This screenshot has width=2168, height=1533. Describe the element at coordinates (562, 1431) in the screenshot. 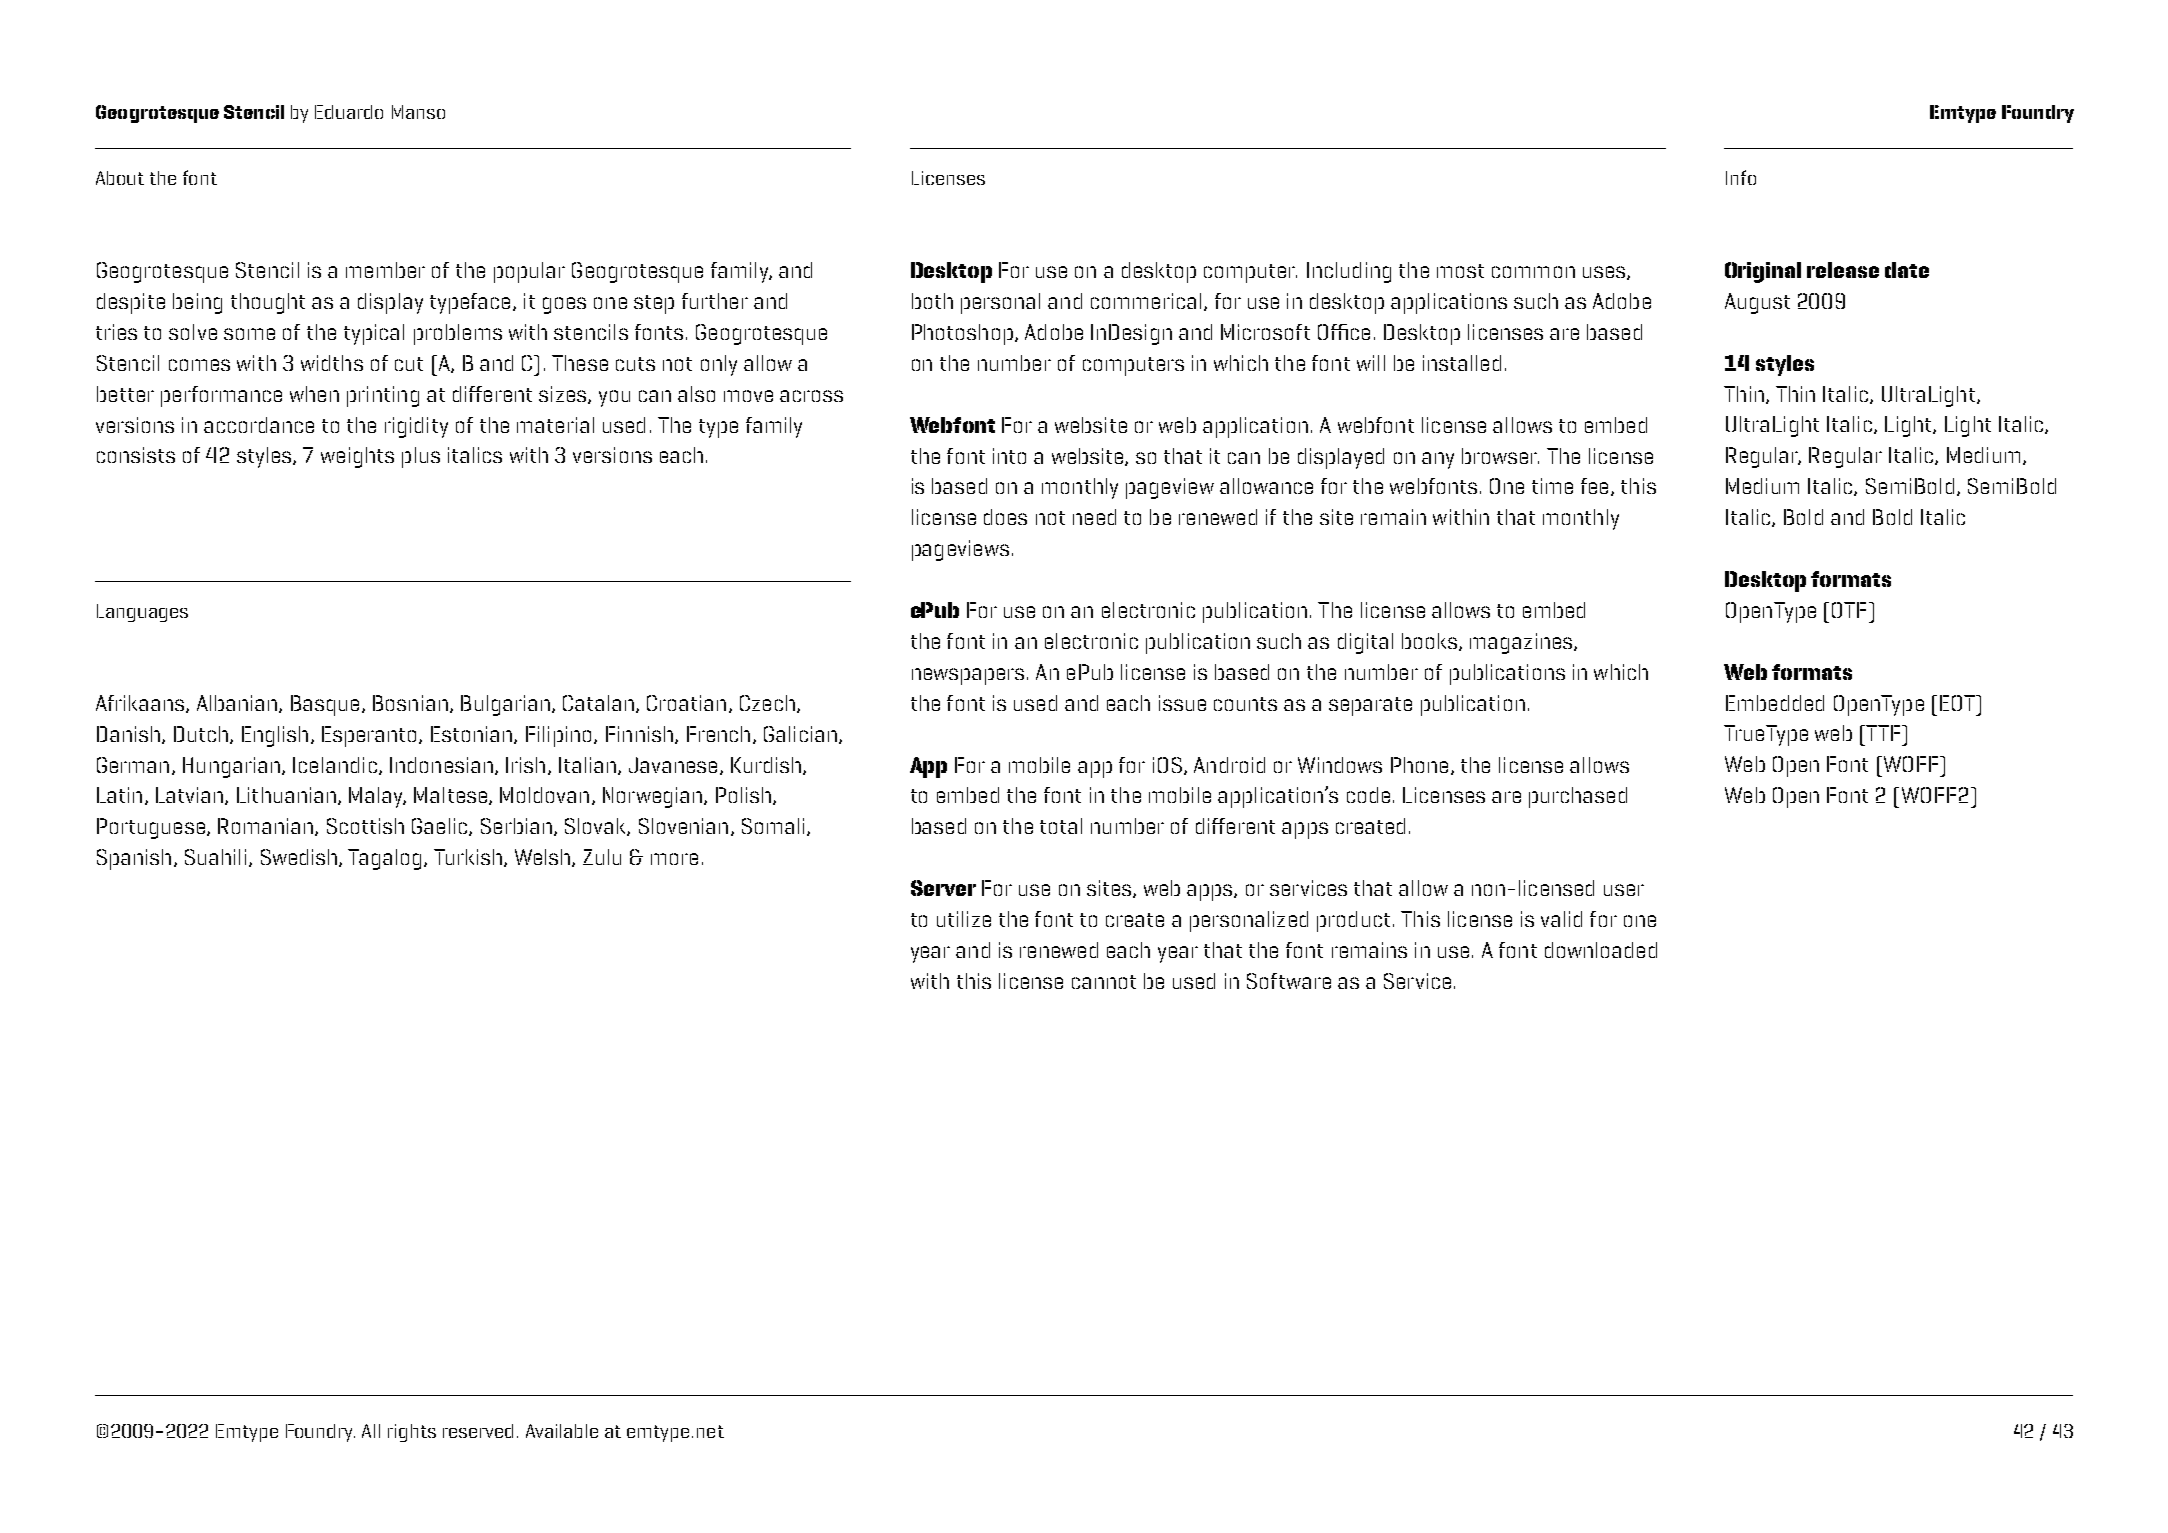

I see `Available` at that location.
